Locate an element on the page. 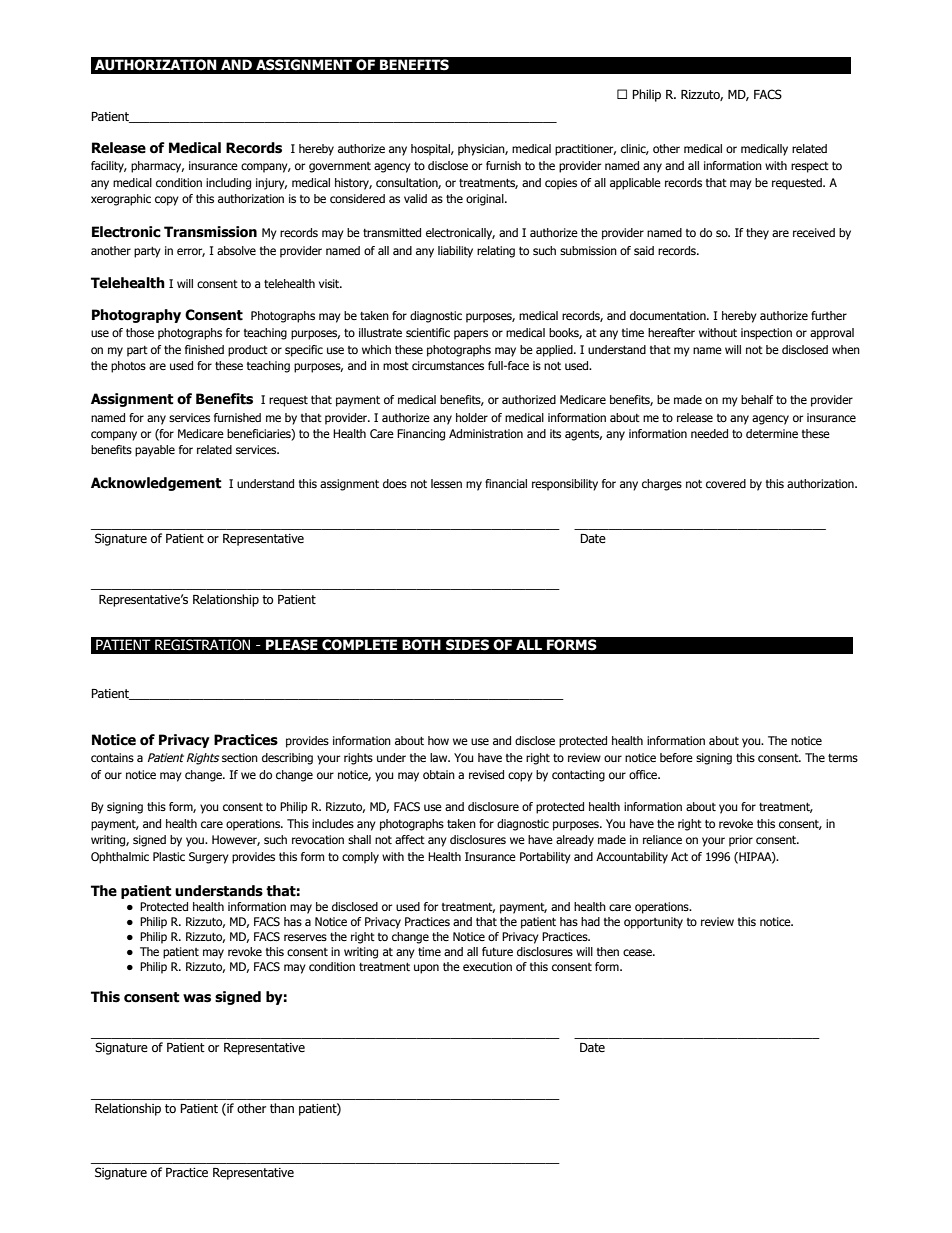 The image size is (952, 1233). including is located at coordinates (228, 184).
